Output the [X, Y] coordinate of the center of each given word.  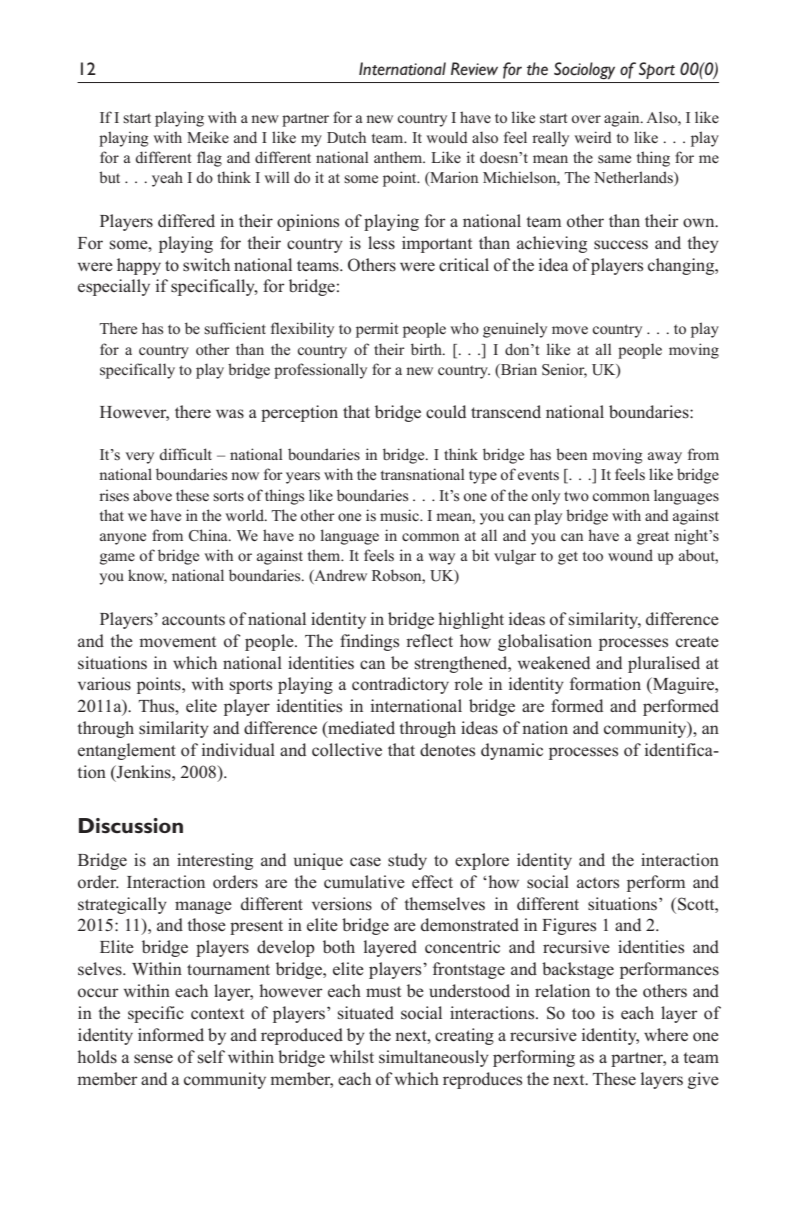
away [665, 458]
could [446, 412]
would [447, 137]
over [586, 119]
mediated [360, 729]
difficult [185, 454]
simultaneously [434, 1058]
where [666, 1034]
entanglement [127, 751]
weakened [554, 662]
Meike [208, 137]
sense [153, 1059]
